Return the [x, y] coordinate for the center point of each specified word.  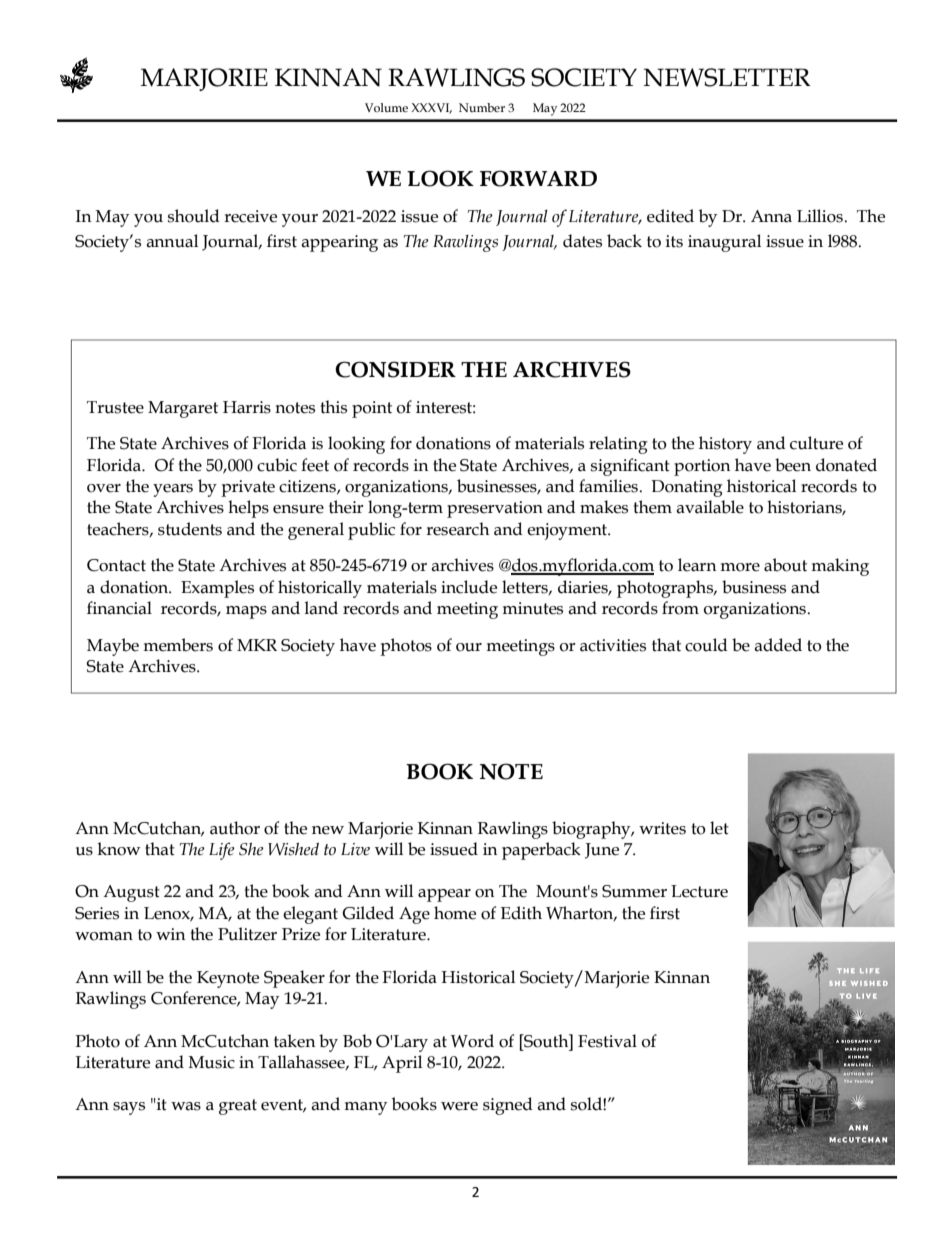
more [740, 567]
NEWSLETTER [727, 77]
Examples [217, 589]
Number [482, 107]
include [469, 587]
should [194, 216]
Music [212, 1062]
